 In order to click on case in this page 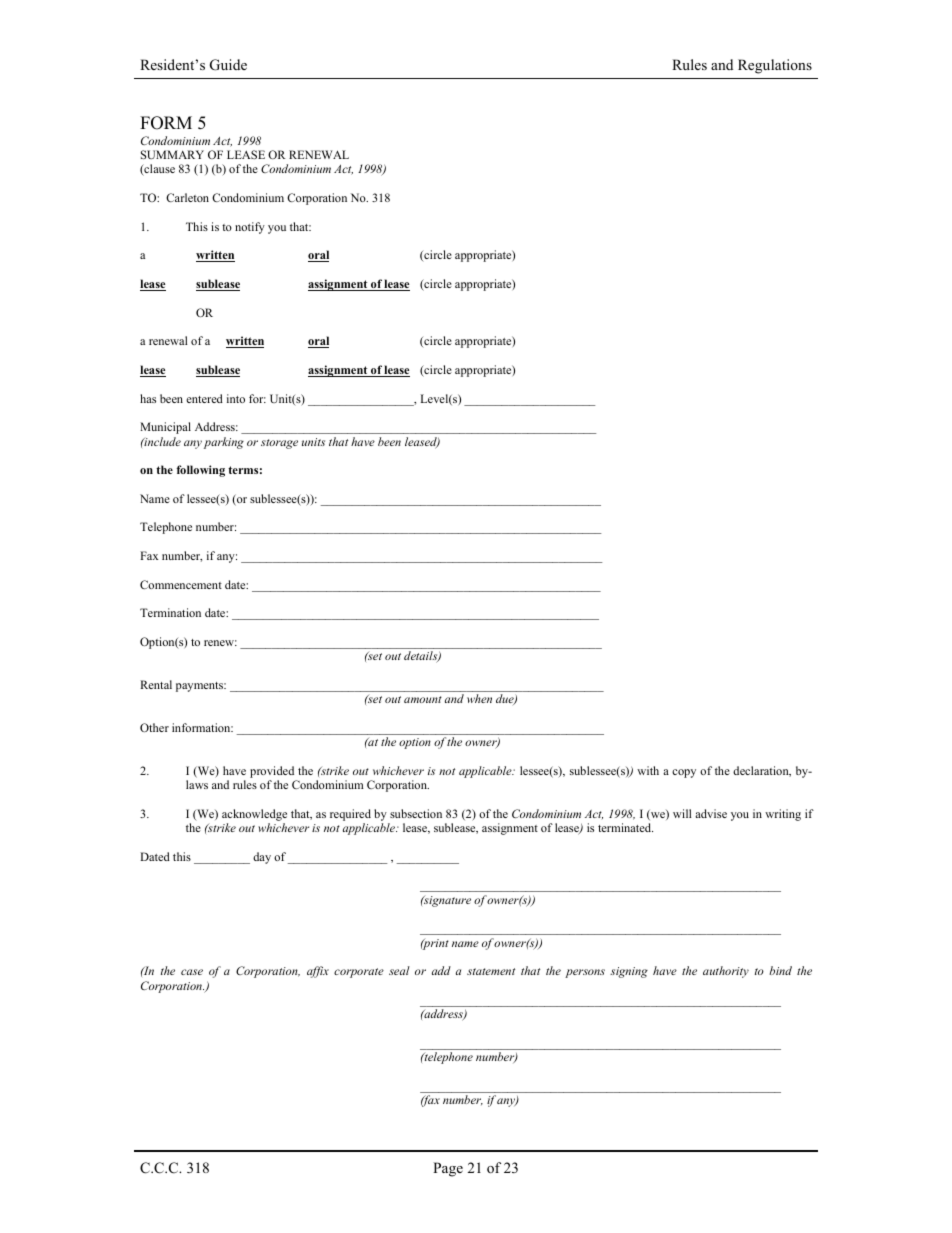, I will do `click(192, 972)`.
